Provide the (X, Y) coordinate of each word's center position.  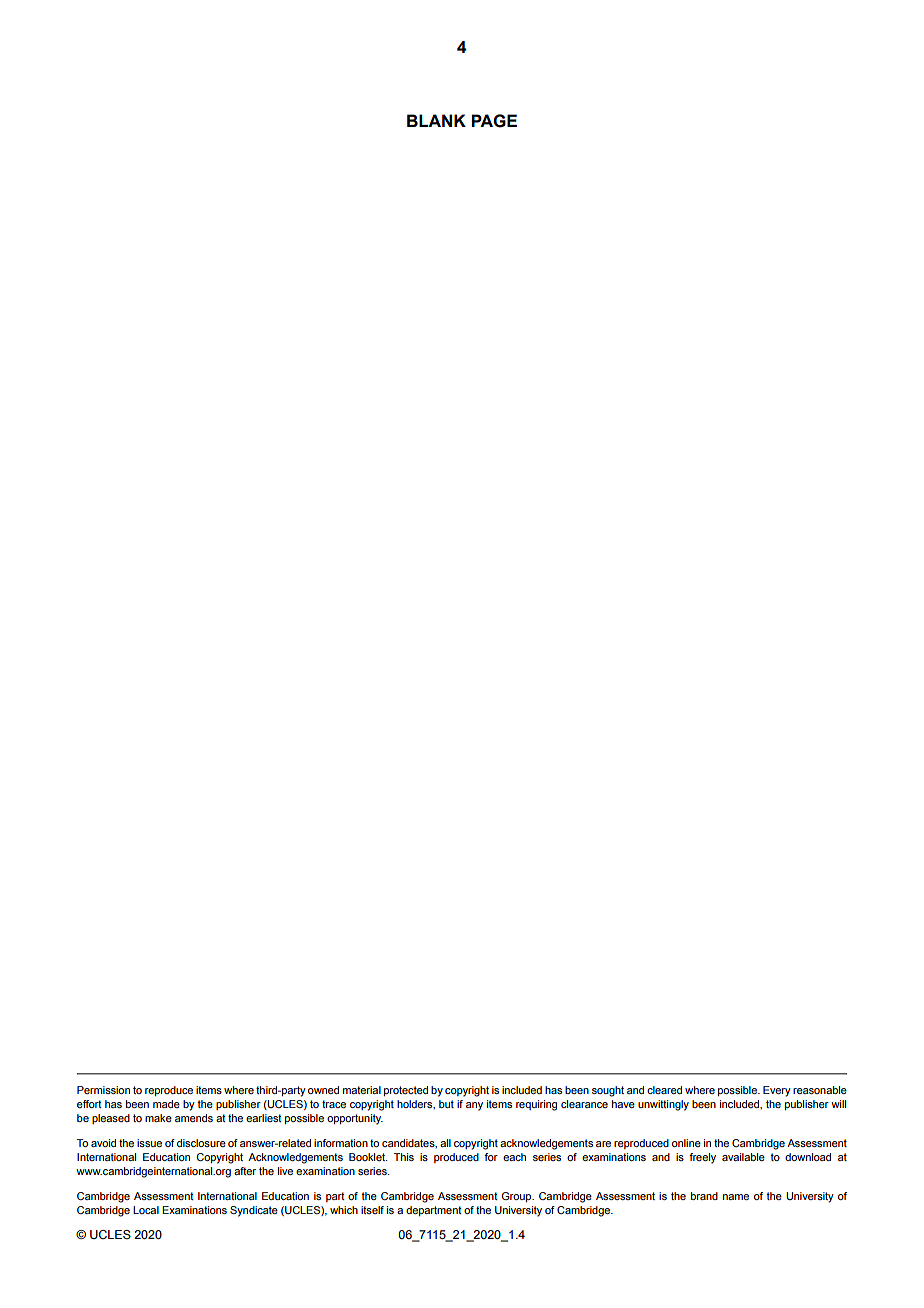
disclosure (201, 1143)
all (445, 1143)
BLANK (436, 120)
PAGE (494, 121)
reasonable (820, 1090)
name (736, 1197)
